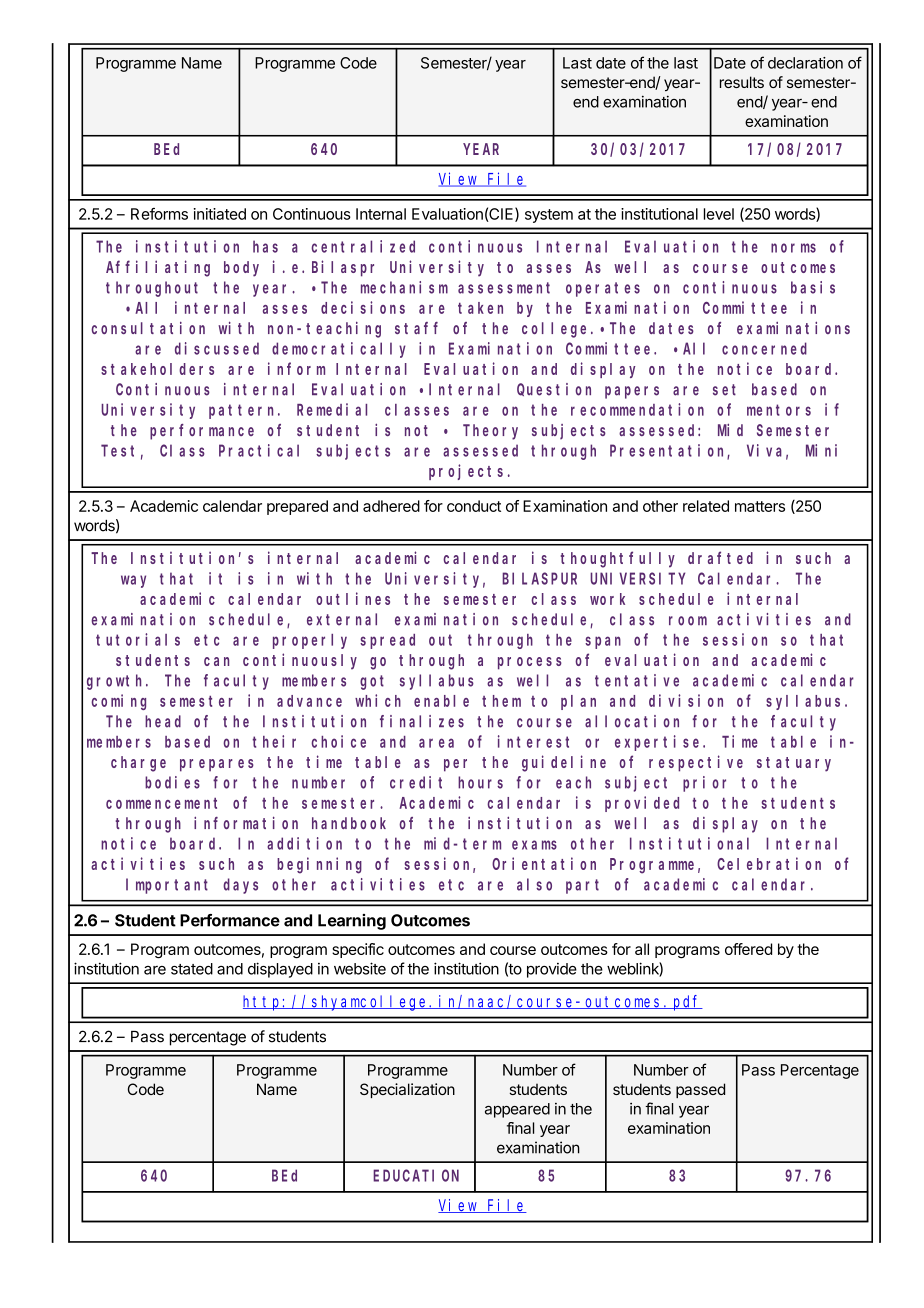  I want to click on initiated, so click(220, 214).
